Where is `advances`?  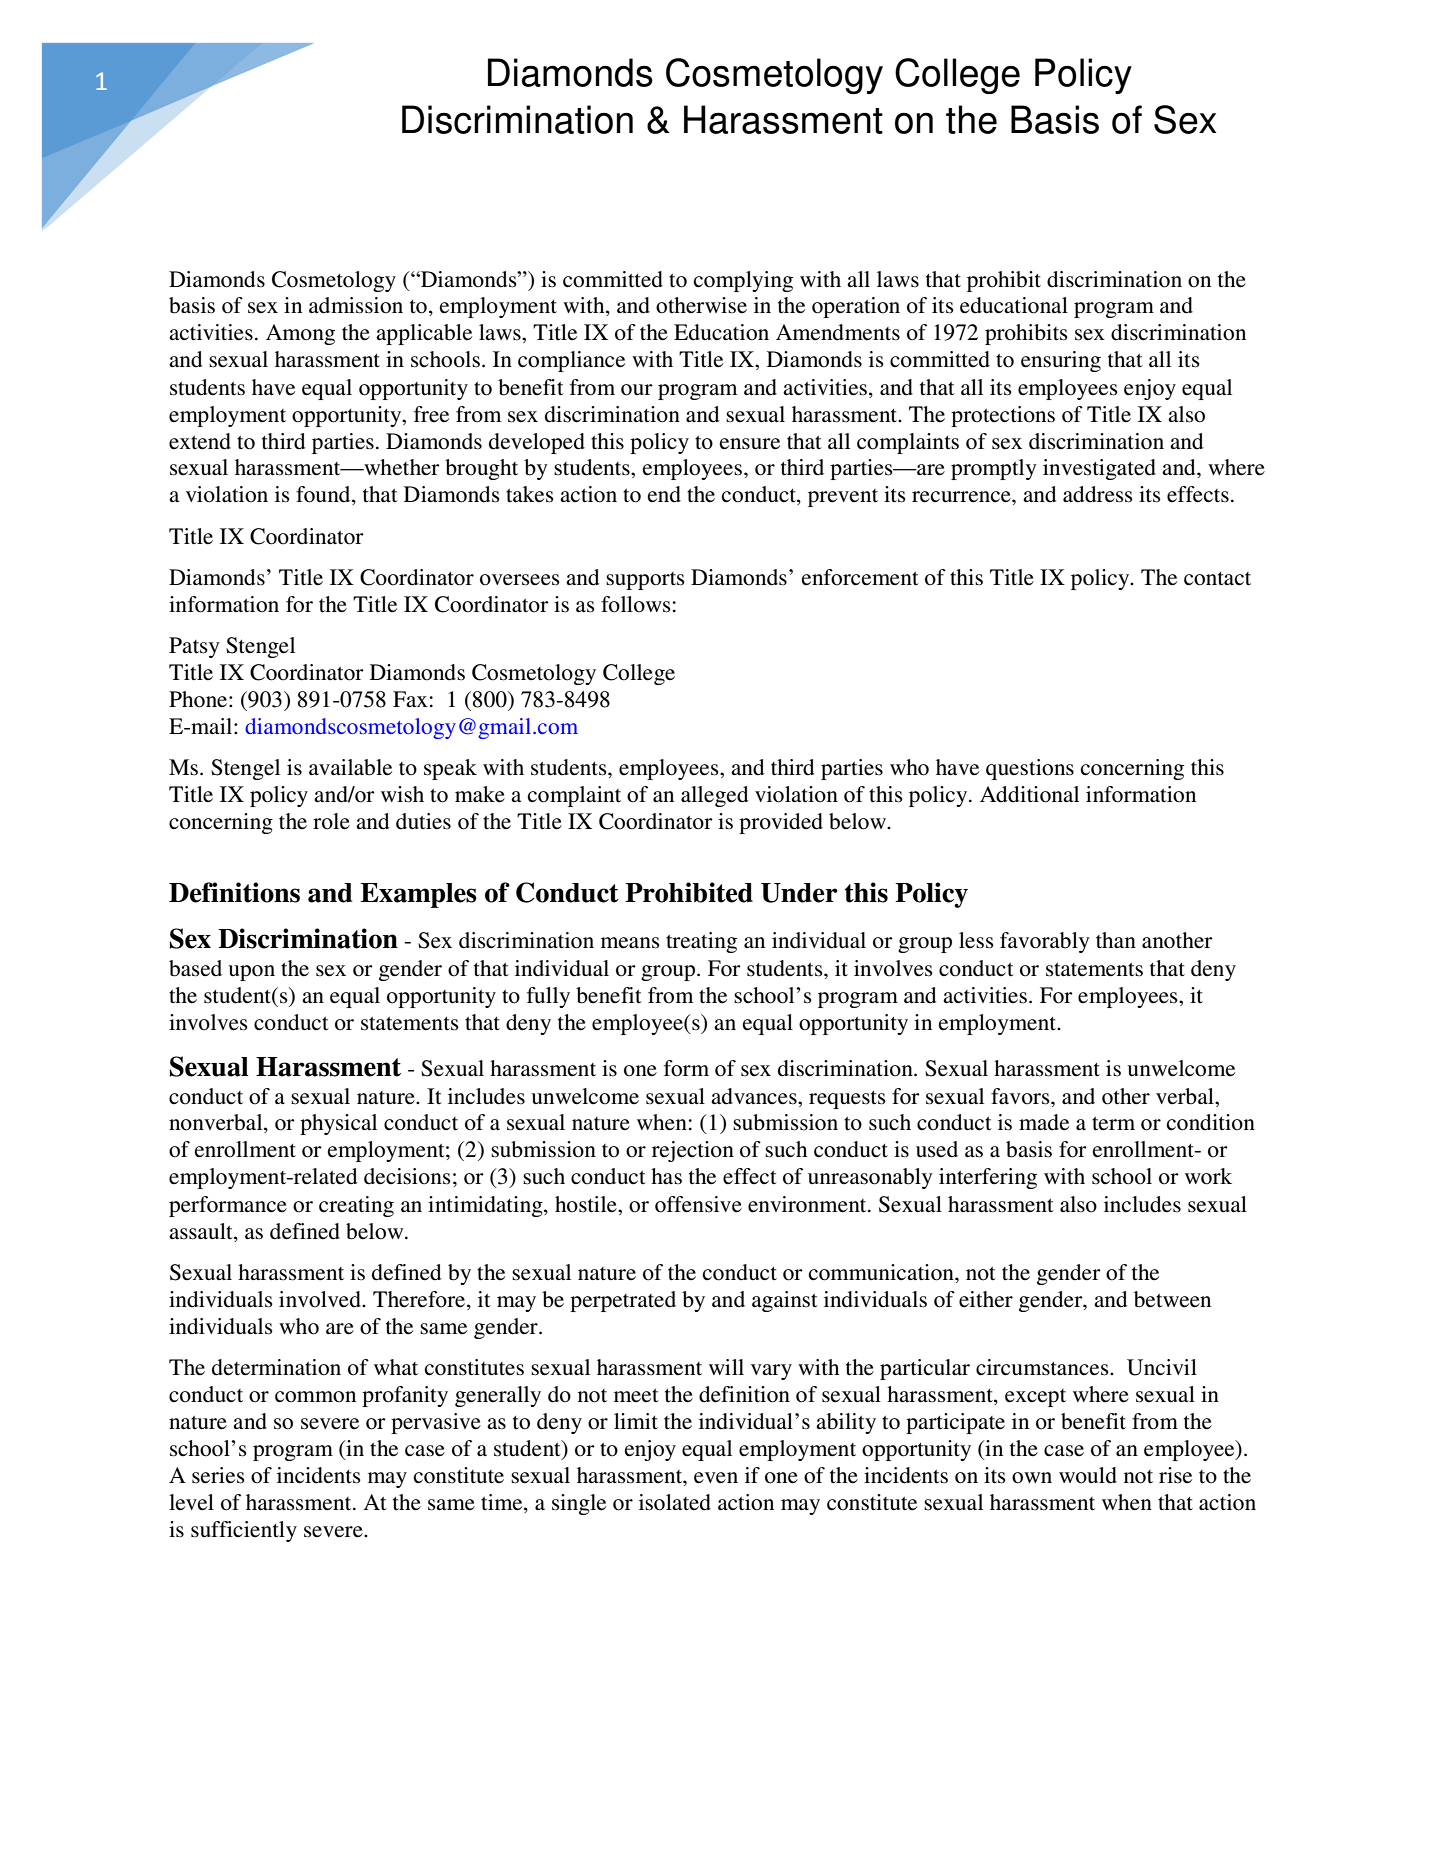
advances is located at coordinates (755, 1096).
